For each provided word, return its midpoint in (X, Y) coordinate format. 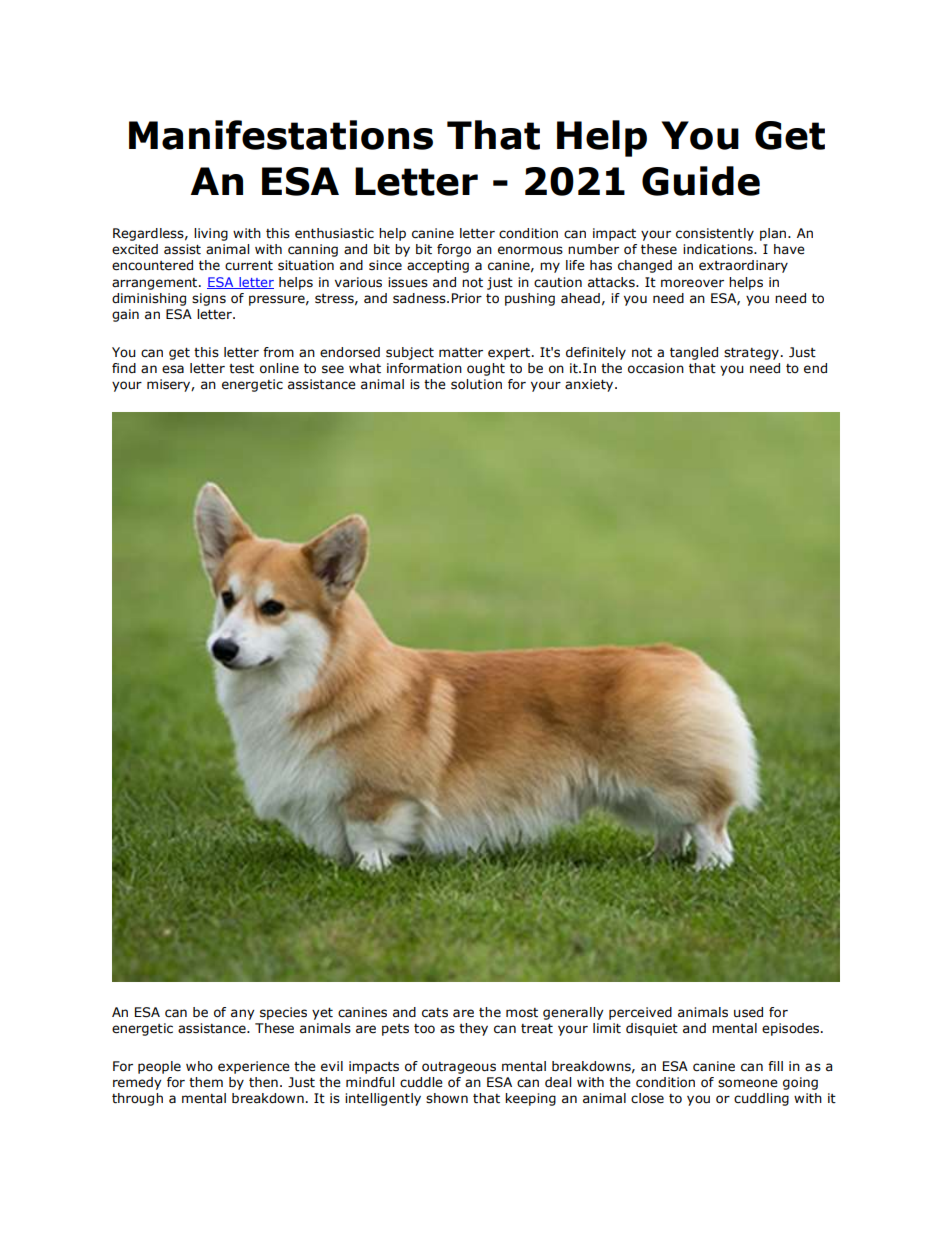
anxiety (590, 385)
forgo (454, 250)
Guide (701, 181)
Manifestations (281, 135)
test (241, 369)
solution (476, 384)
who (199, 1066)
